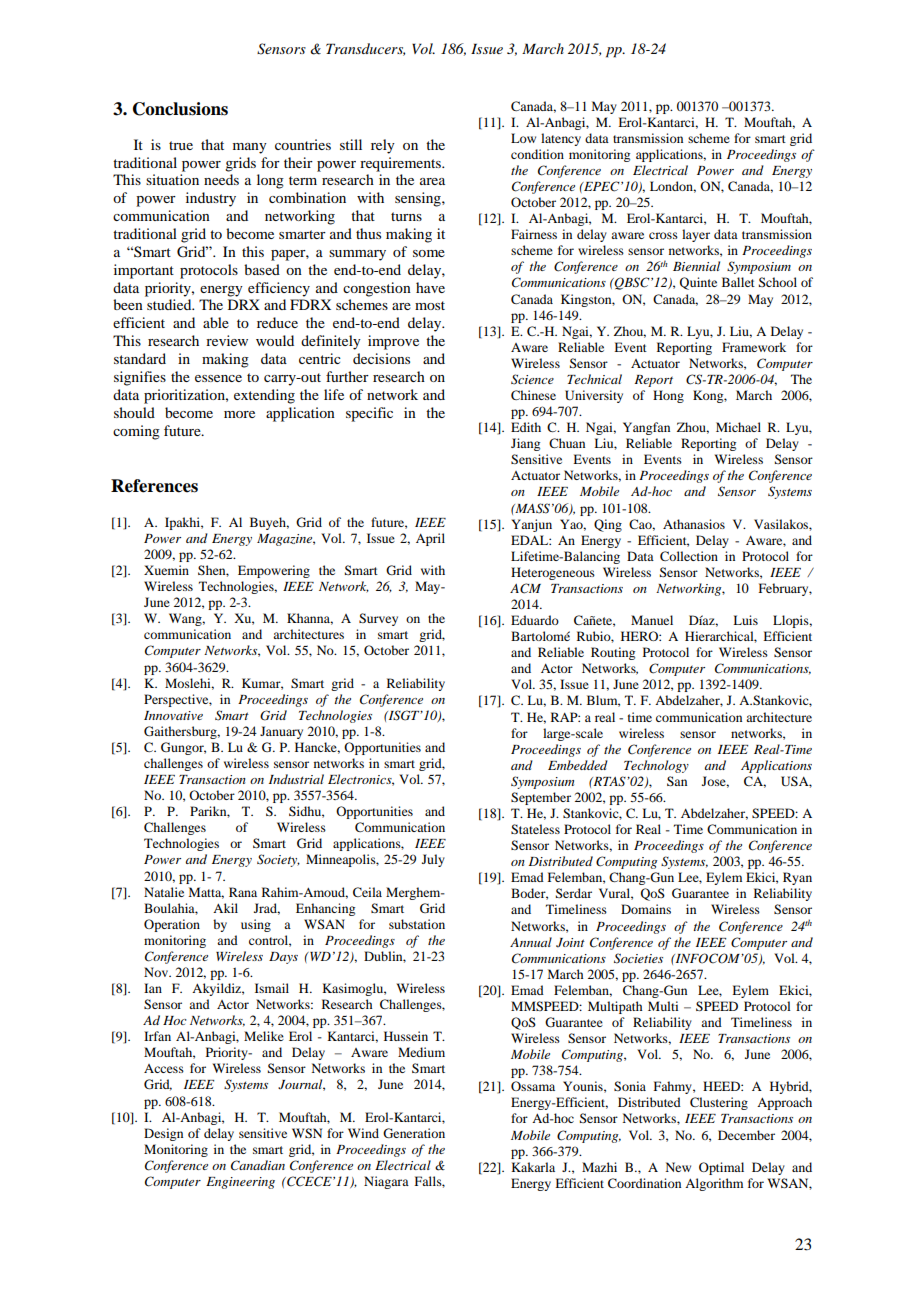  What do you see at coordinates (414, 1133) in the page?
I see `Generation` at bounding box center [414, 1133].
